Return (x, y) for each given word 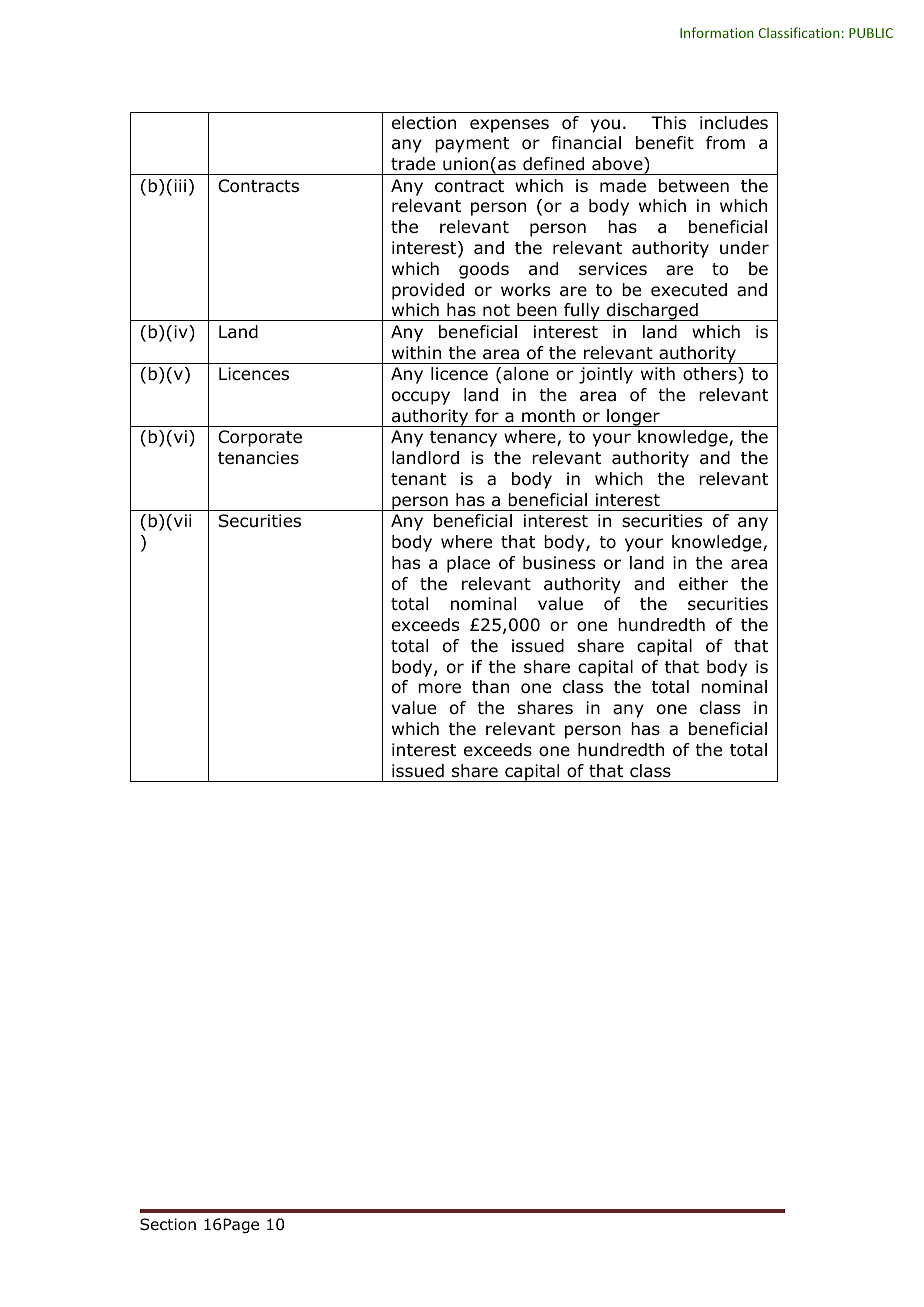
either (703, 583)
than (490, 687)
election (424, 123)
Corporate (260, 438)
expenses (509, 126)
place (468, 564)
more (439, 688)
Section (168, 1224)
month (548, 416)
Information (717, 32)
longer (633, 418)
